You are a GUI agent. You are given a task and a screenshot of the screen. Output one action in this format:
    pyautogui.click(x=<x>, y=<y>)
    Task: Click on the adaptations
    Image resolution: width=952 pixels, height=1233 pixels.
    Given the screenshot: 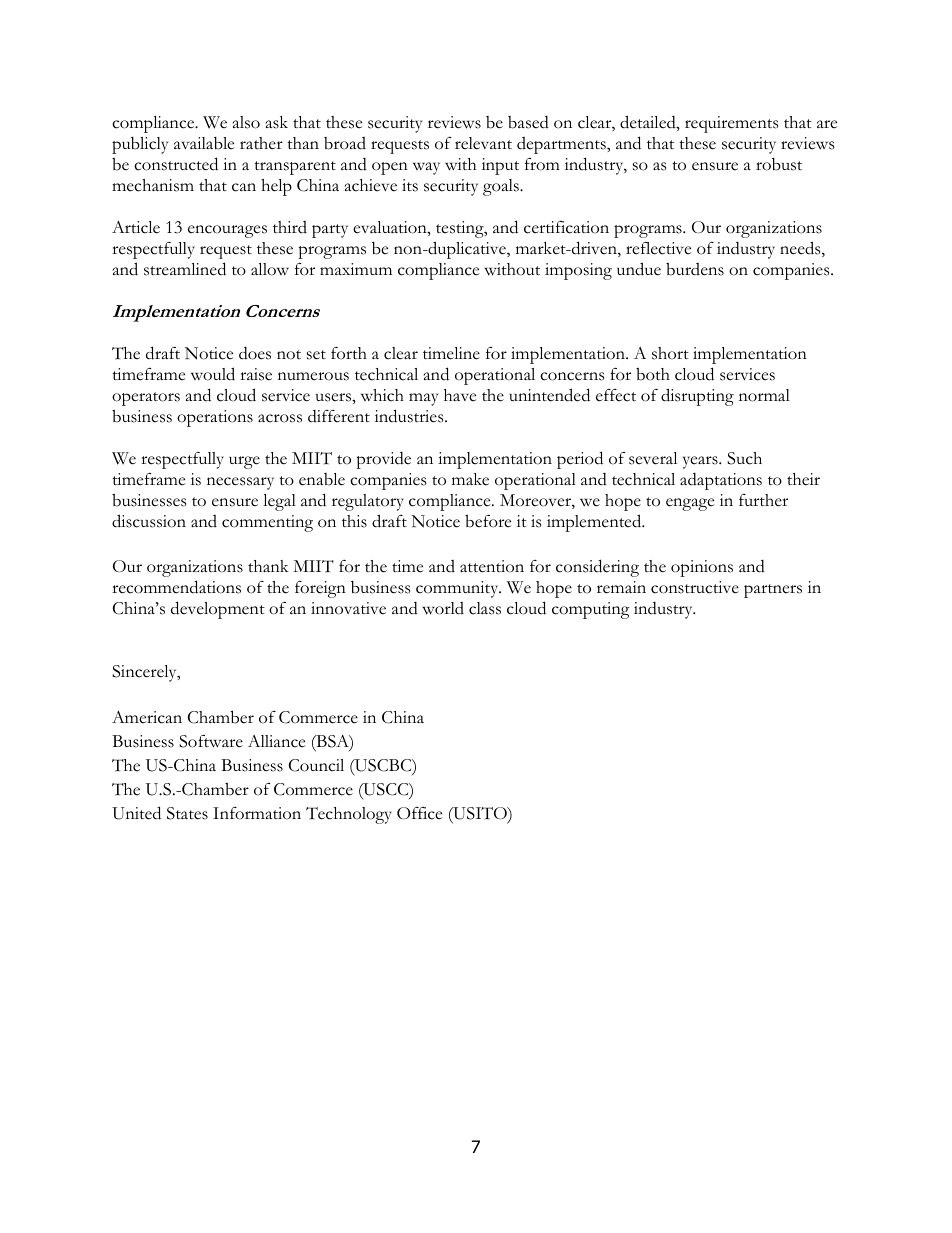 What is the action you would take?
    pyautogui.click(x=721, y=481)
